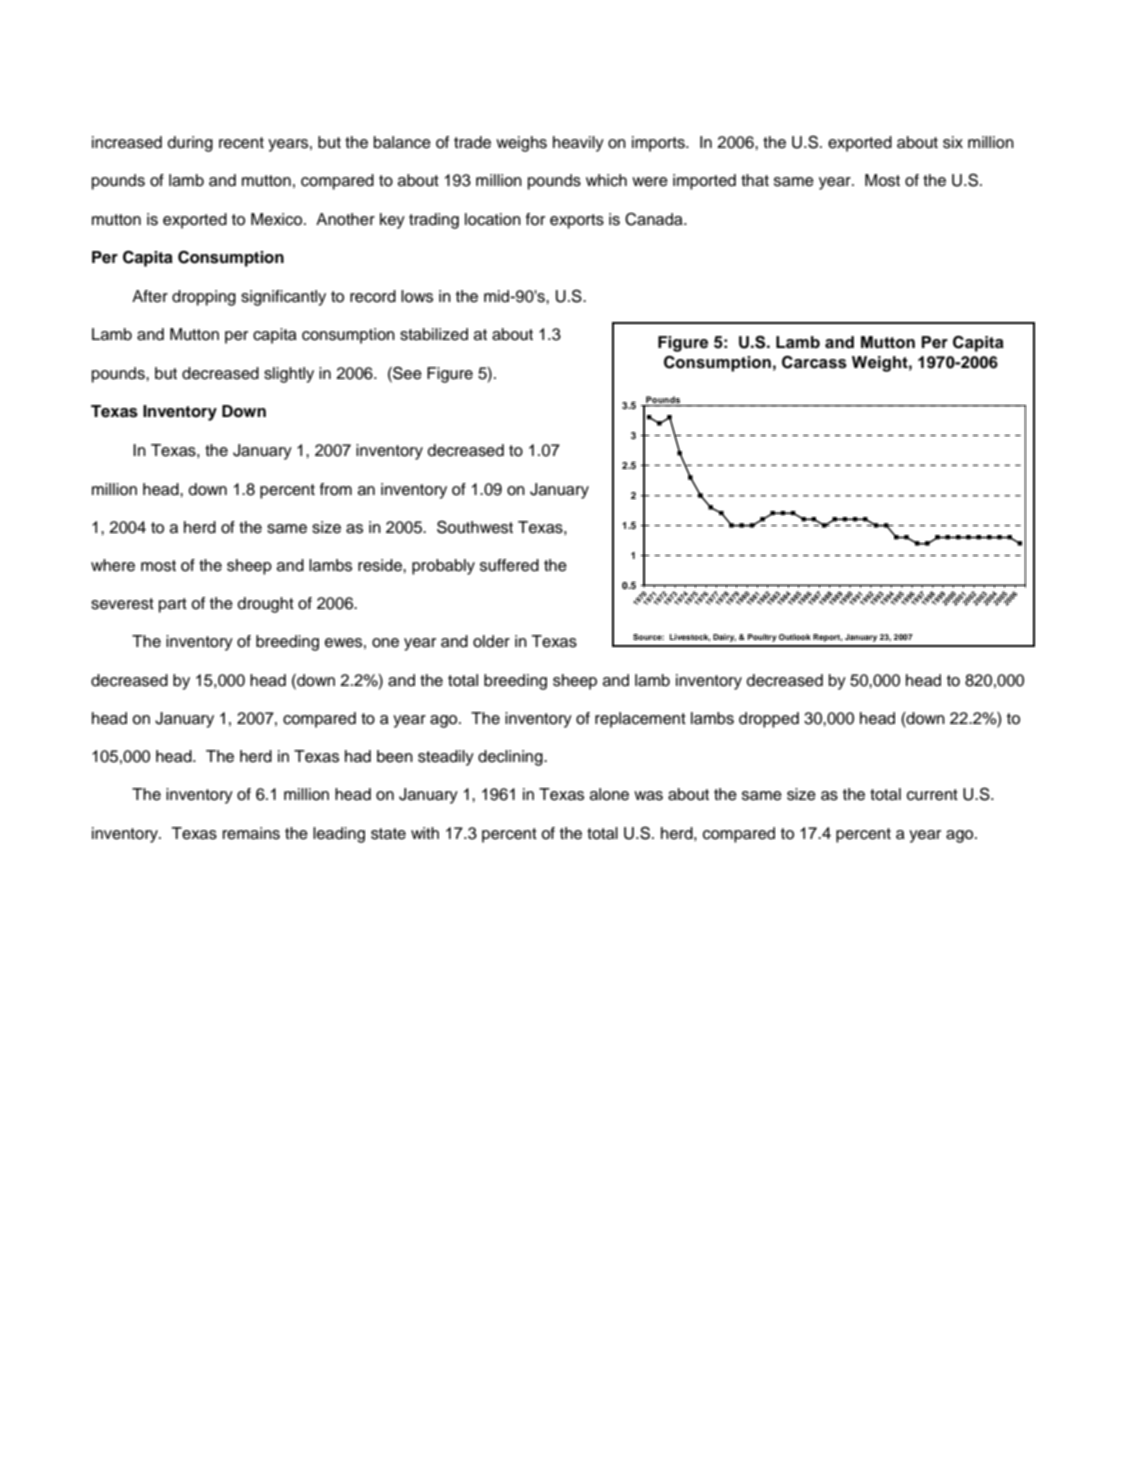 This screenshot has height=1459, width=1127. I want to click on current, so click(932, 795).
